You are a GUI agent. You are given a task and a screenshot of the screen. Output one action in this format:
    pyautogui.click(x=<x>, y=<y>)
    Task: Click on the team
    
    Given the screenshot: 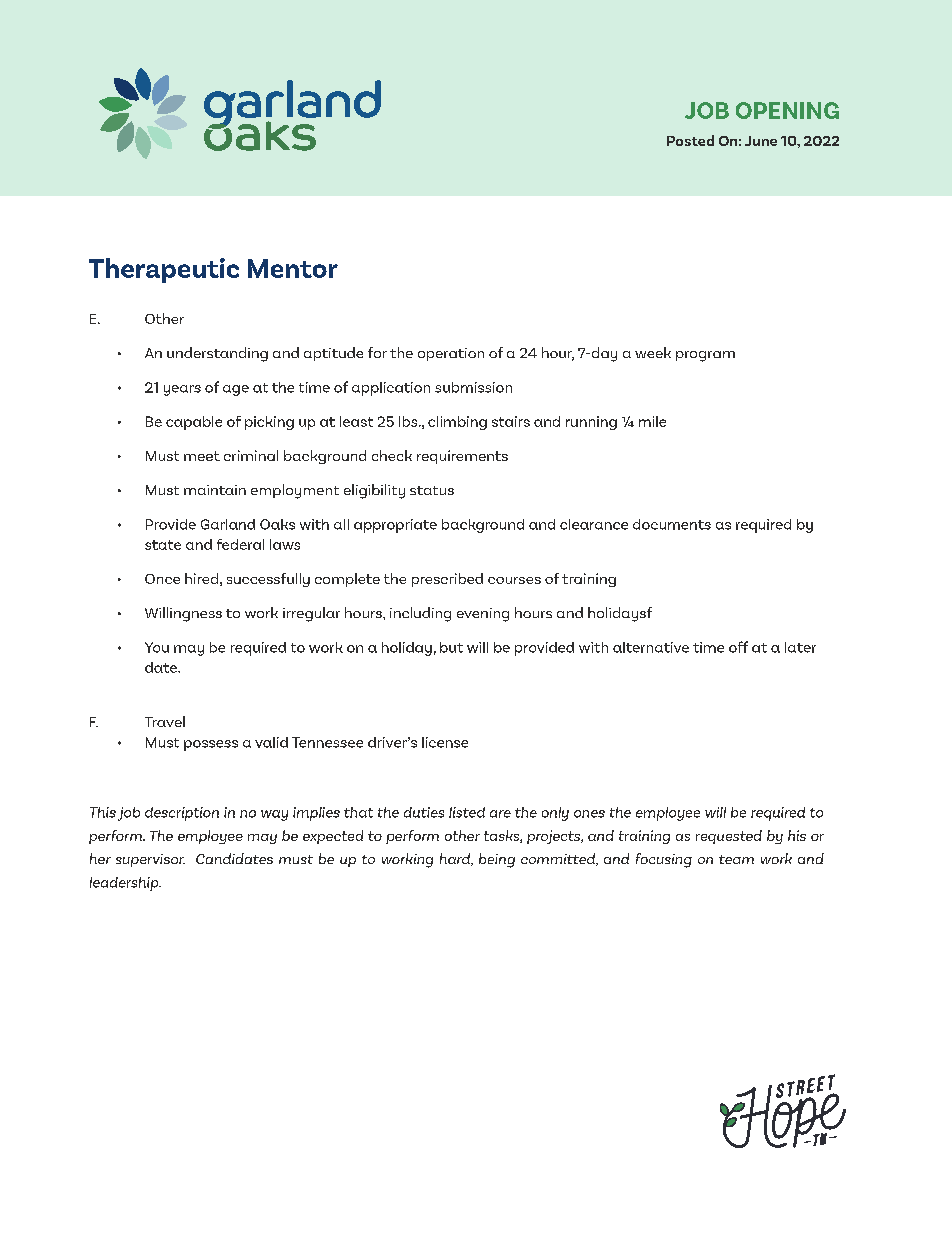 What is the action you would take?
    pyautogui.click(x=736, y=859)
